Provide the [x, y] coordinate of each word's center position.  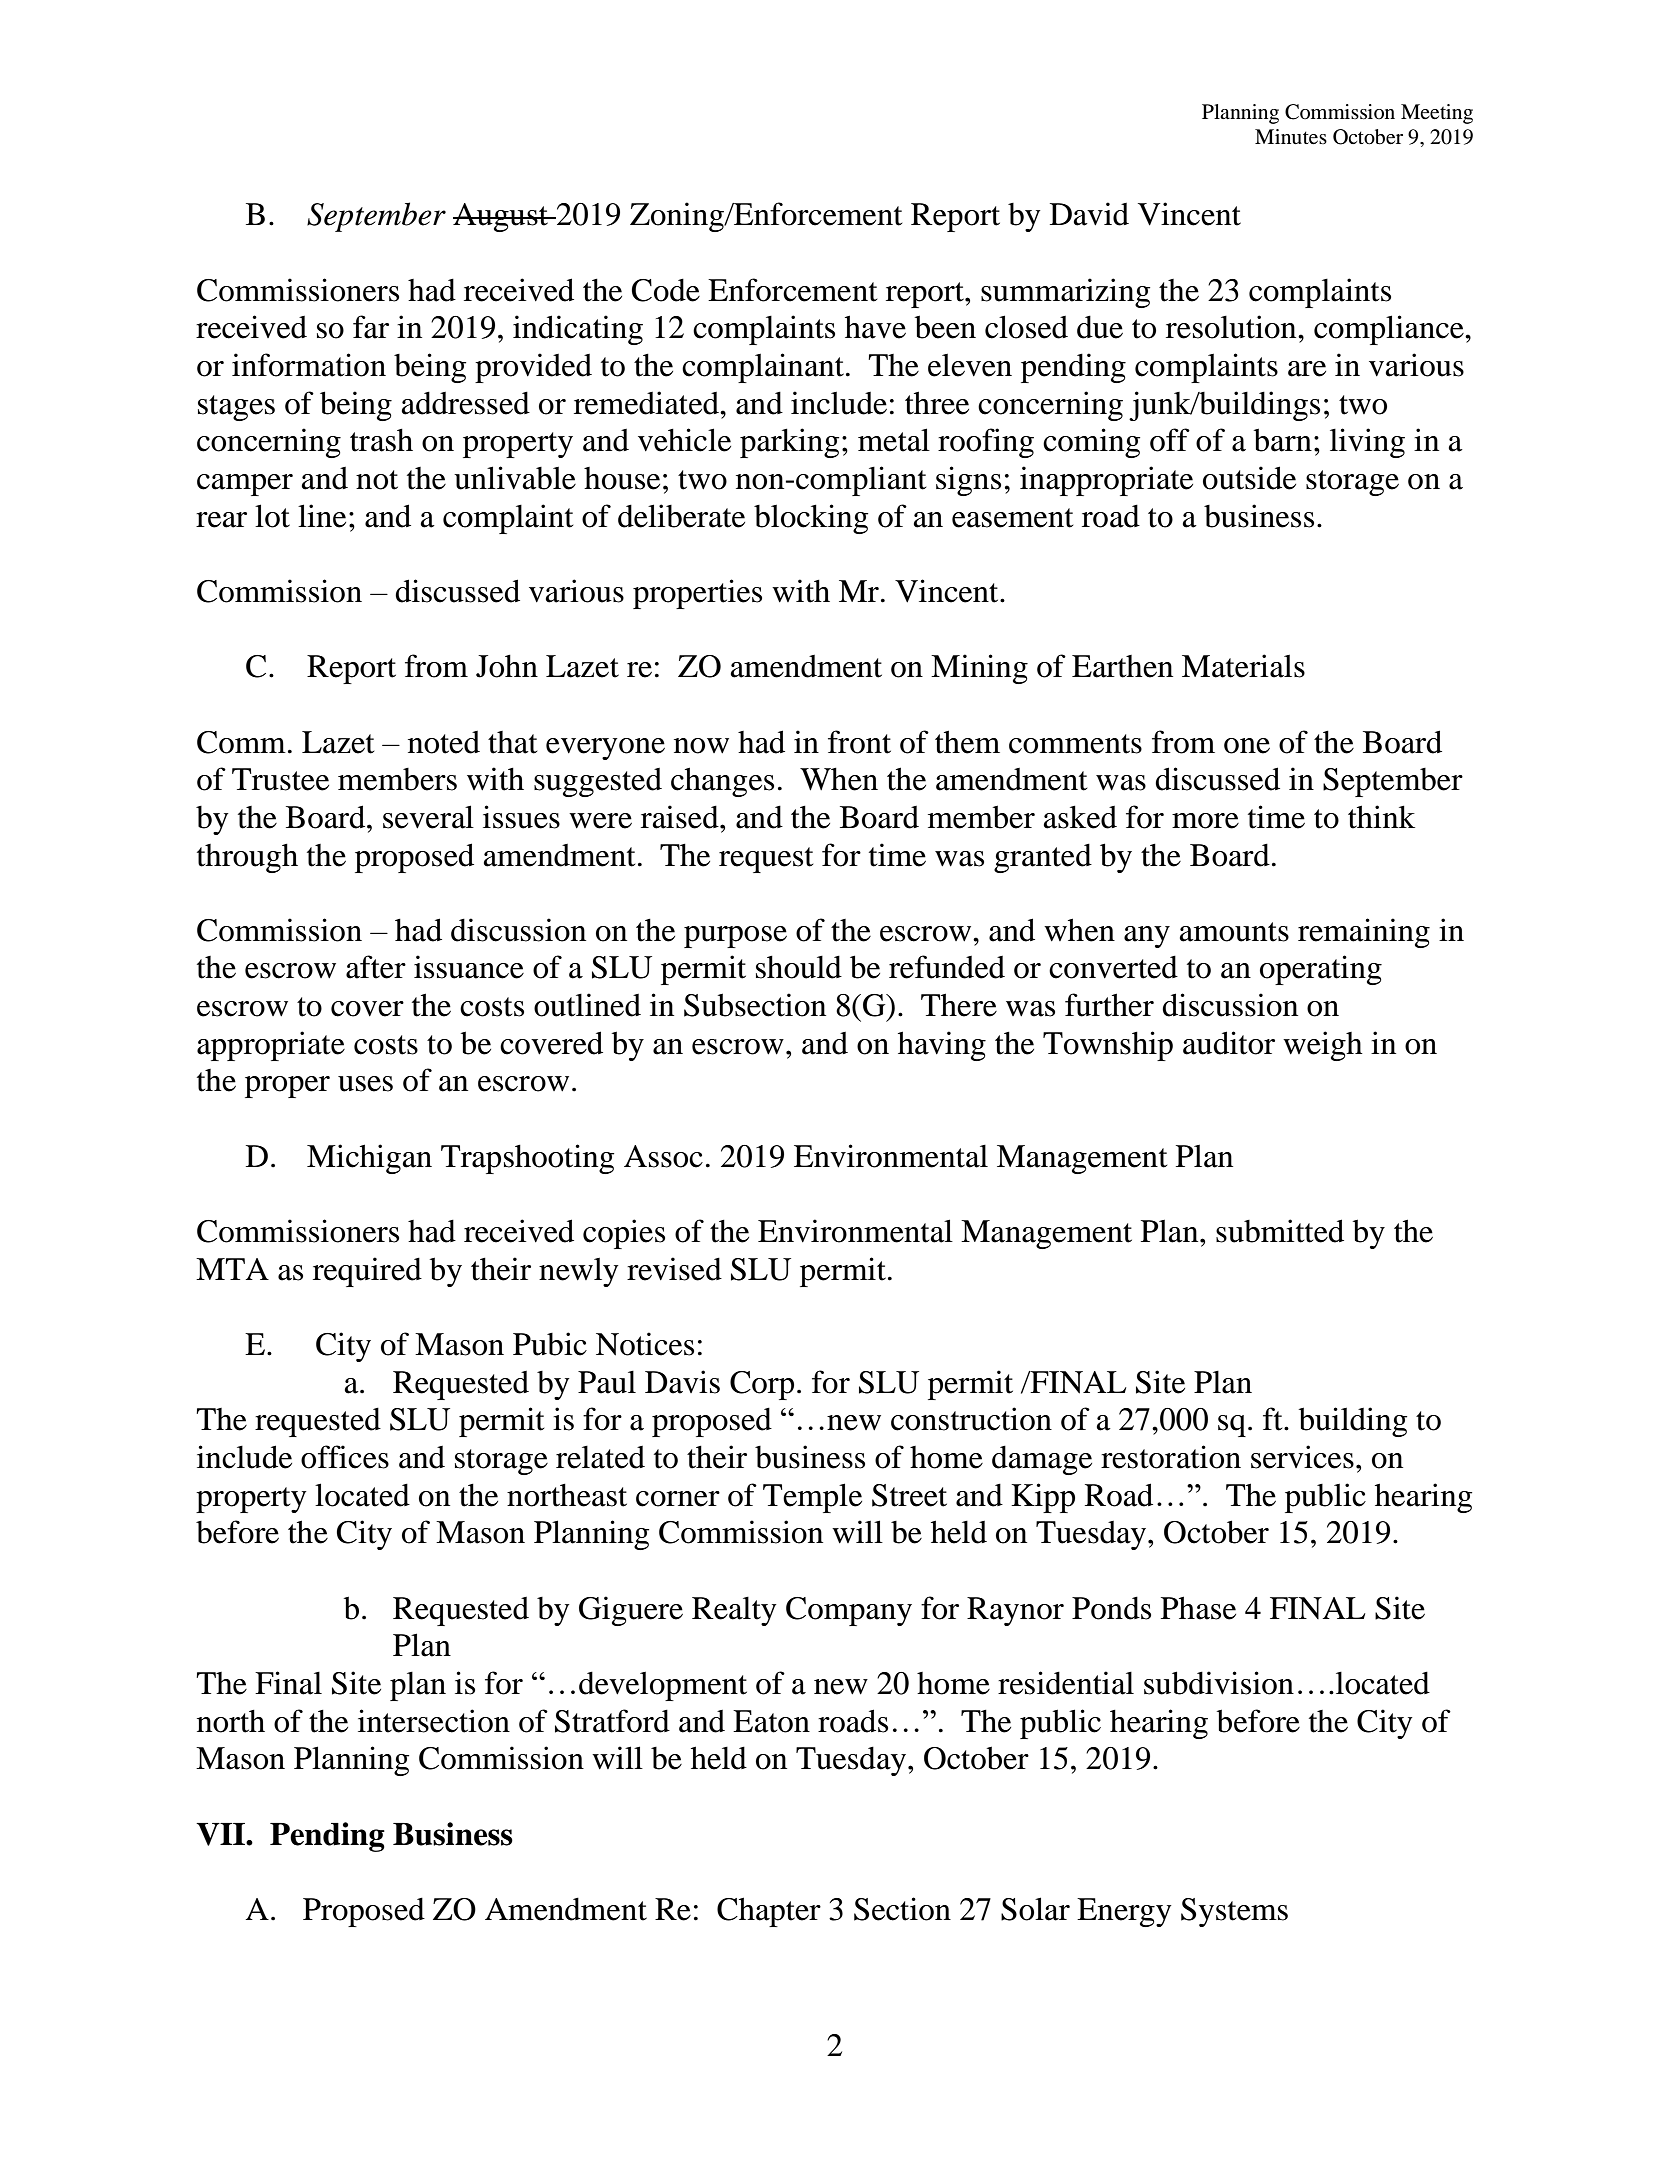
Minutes [1291, 137]
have [875, 327]
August [501, 217]
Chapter [769, 1912]
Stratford [612, 1721]
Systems [1234, 1912]
